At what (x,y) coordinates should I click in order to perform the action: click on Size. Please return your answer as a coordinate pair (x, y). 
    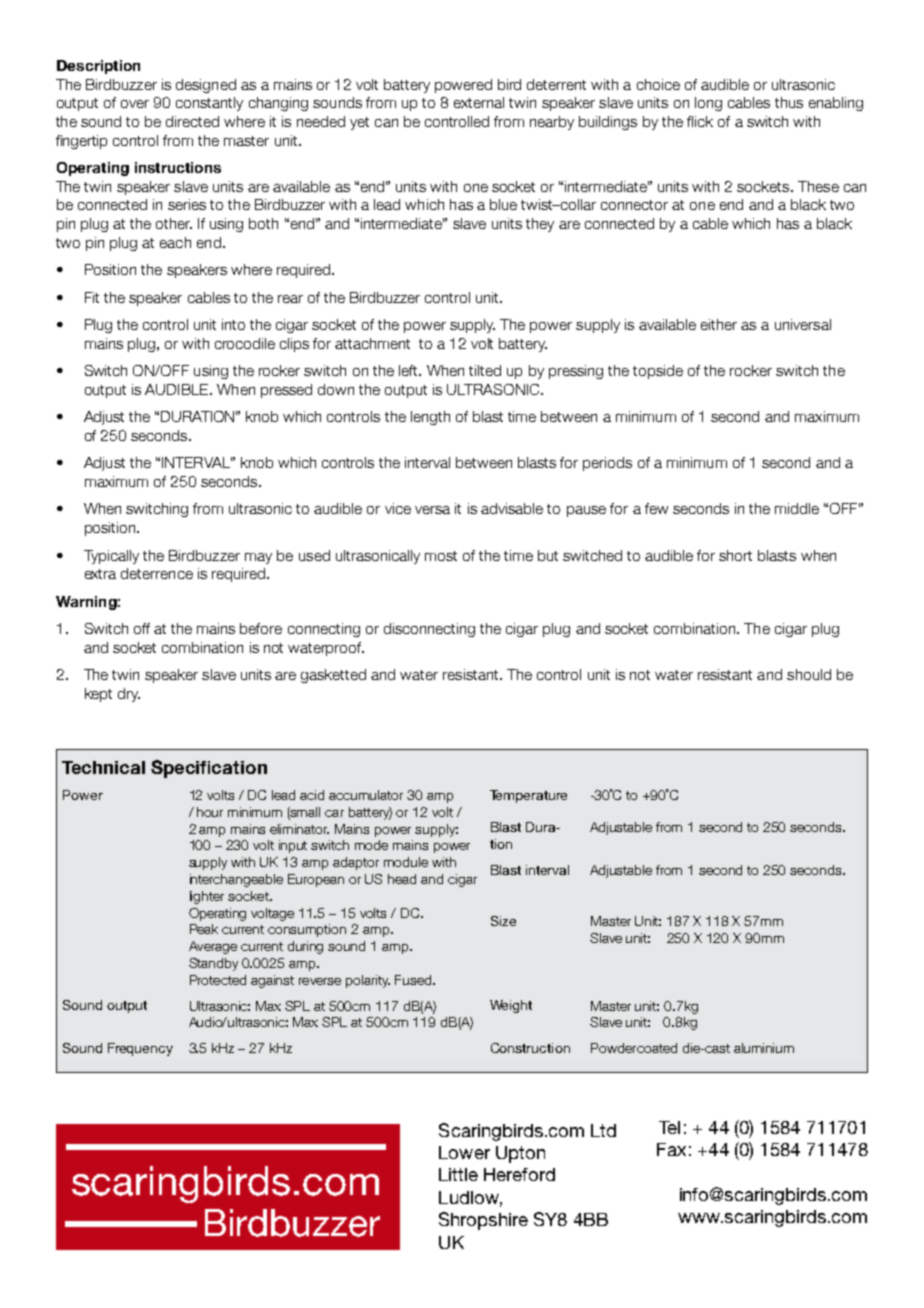
    Looking at the image, I should click on (503, 921).
